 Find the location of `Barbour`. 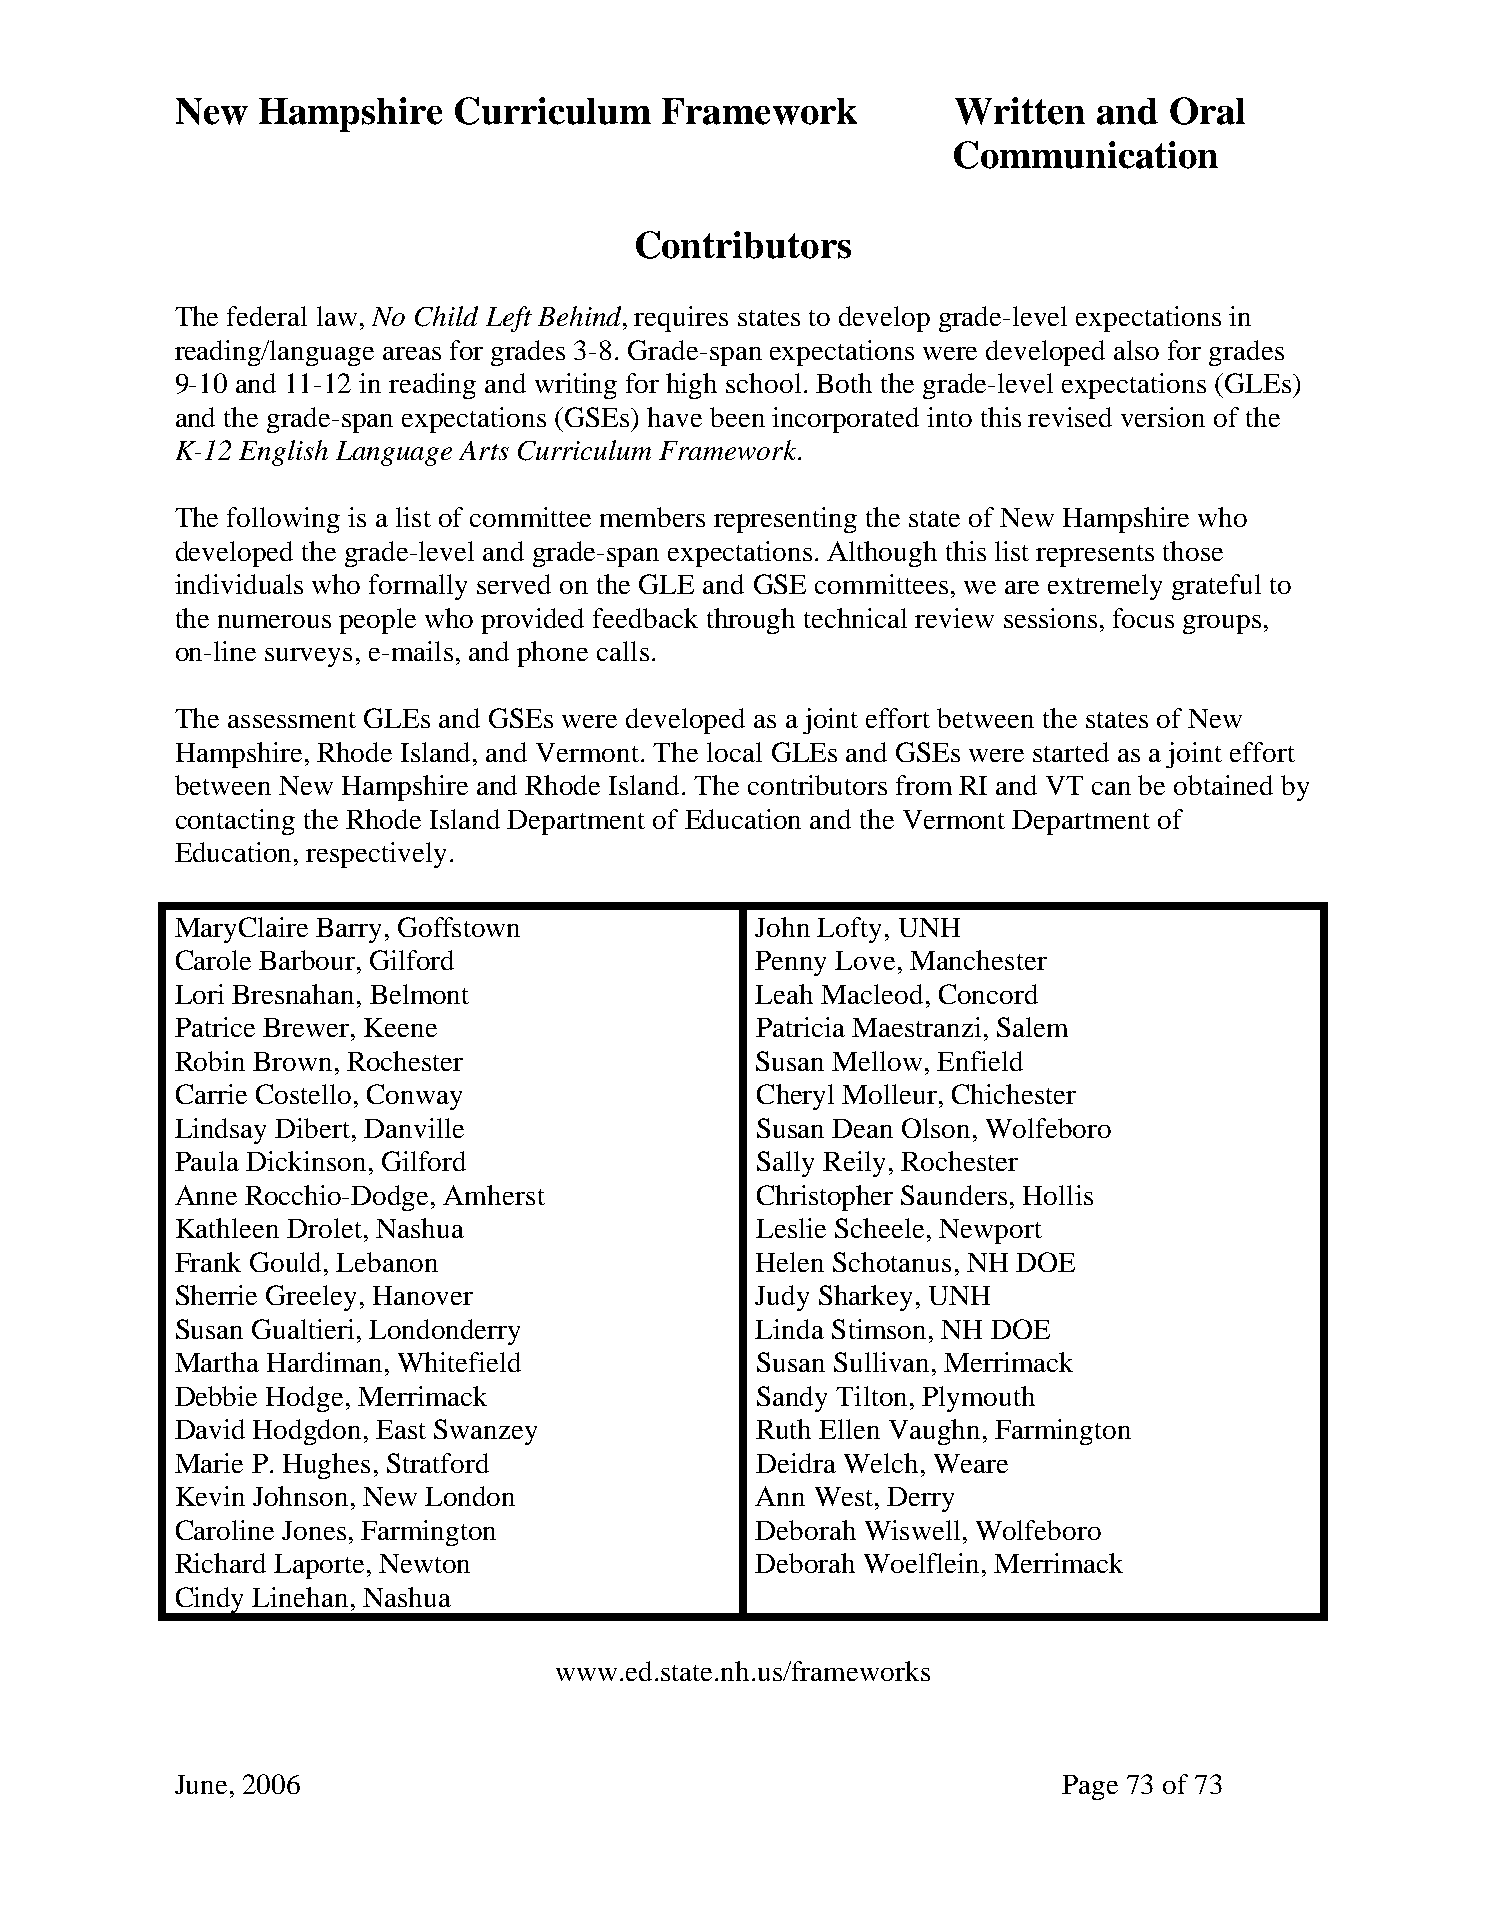

Barbour is located at coordinates (308, 960).
